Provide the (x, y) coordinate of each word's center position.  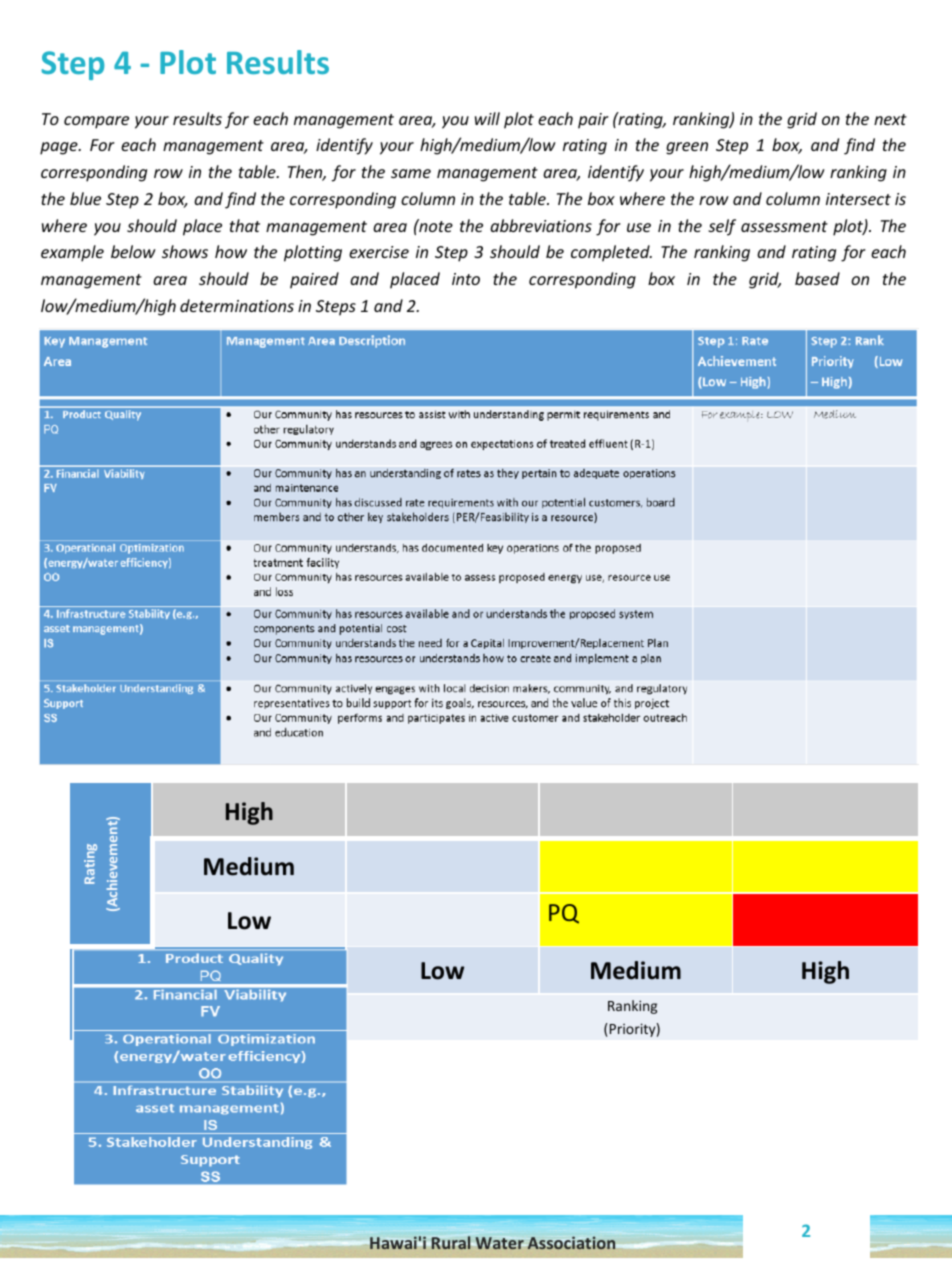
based (817, 278)
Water (500, 1243)
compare (96, 122)
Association (571, 1243)
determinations (237, 305)
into (466, 279)
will (487, 118)
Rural (452, 1242)
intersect (858, 199)
